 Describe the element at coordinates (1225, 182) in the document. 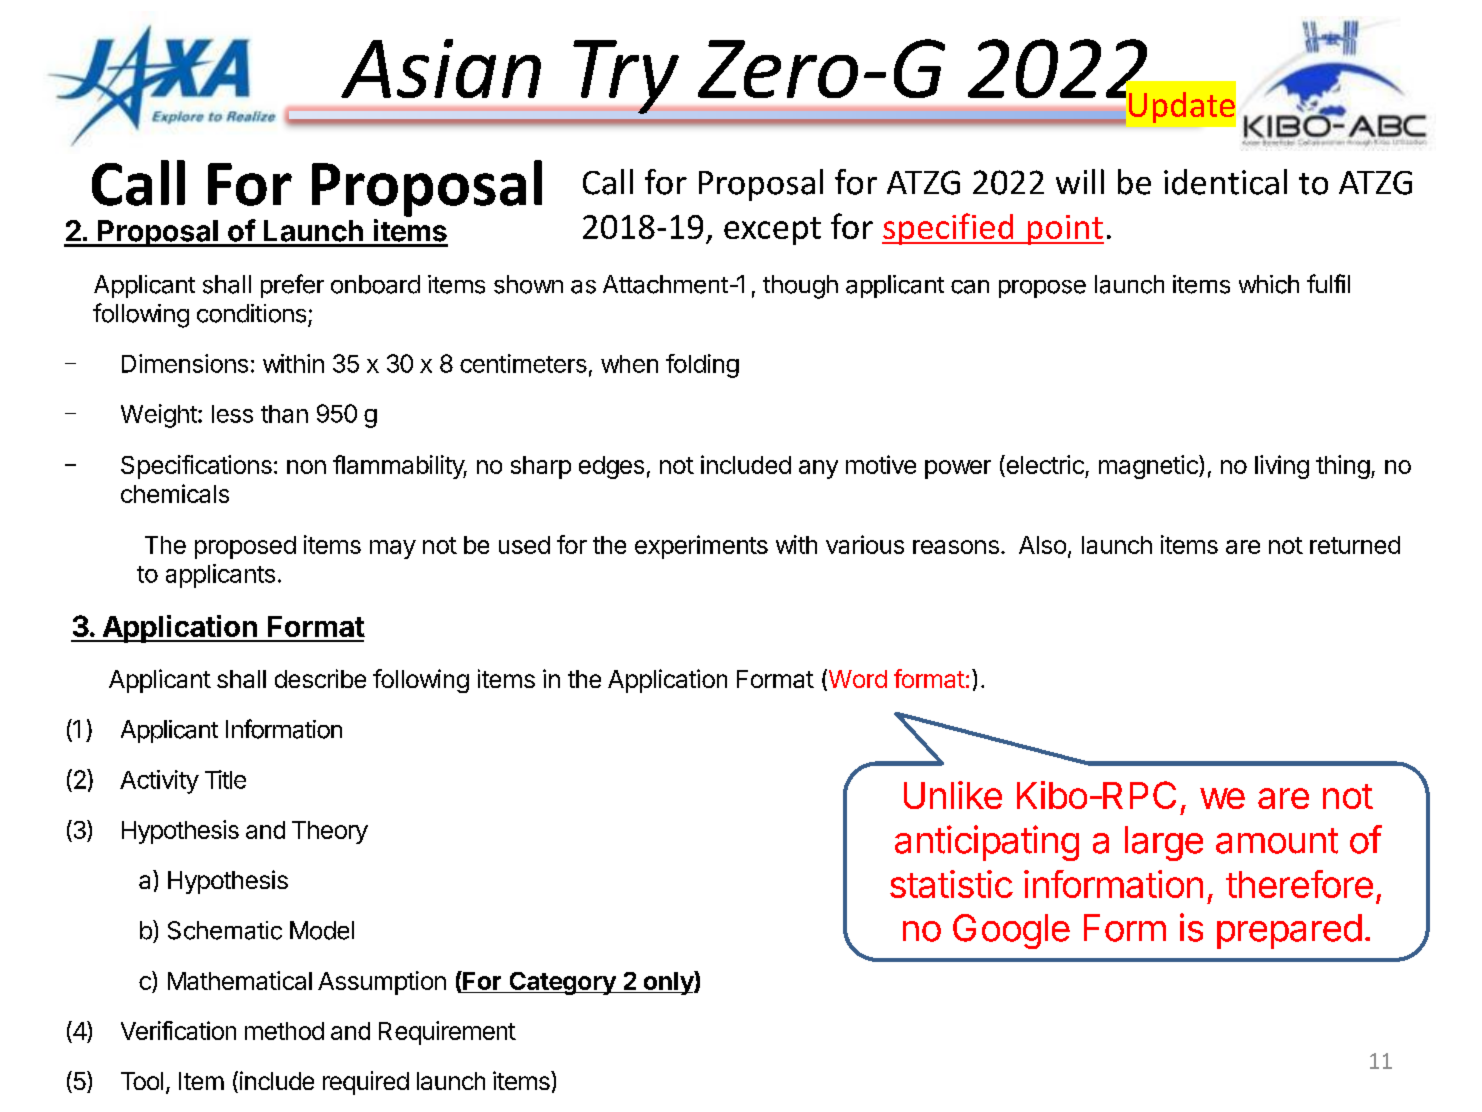

I see `identical` at that location.
